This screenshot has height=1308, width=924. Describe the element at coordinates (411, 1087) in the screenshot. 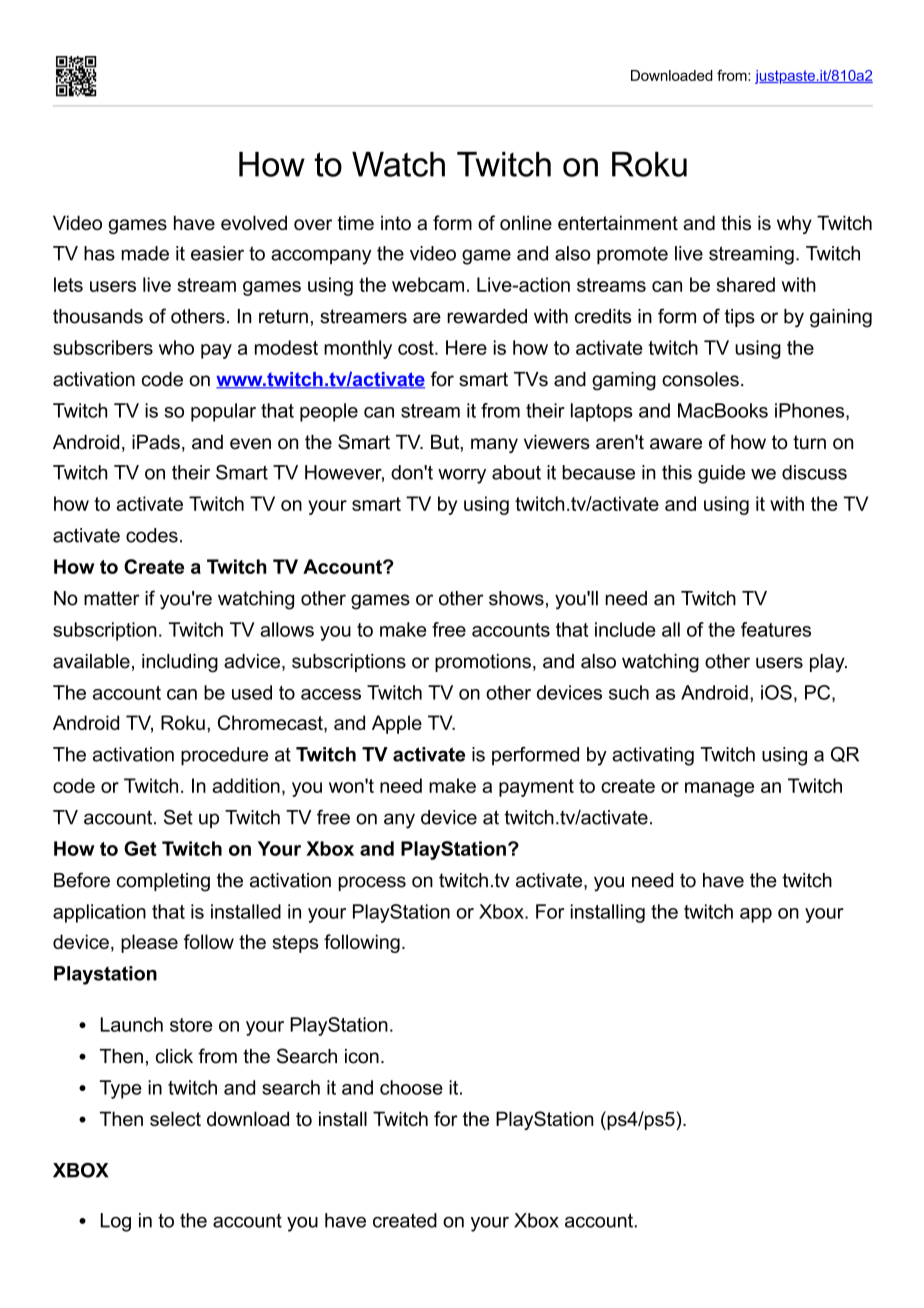

I see `choose` at that location.
